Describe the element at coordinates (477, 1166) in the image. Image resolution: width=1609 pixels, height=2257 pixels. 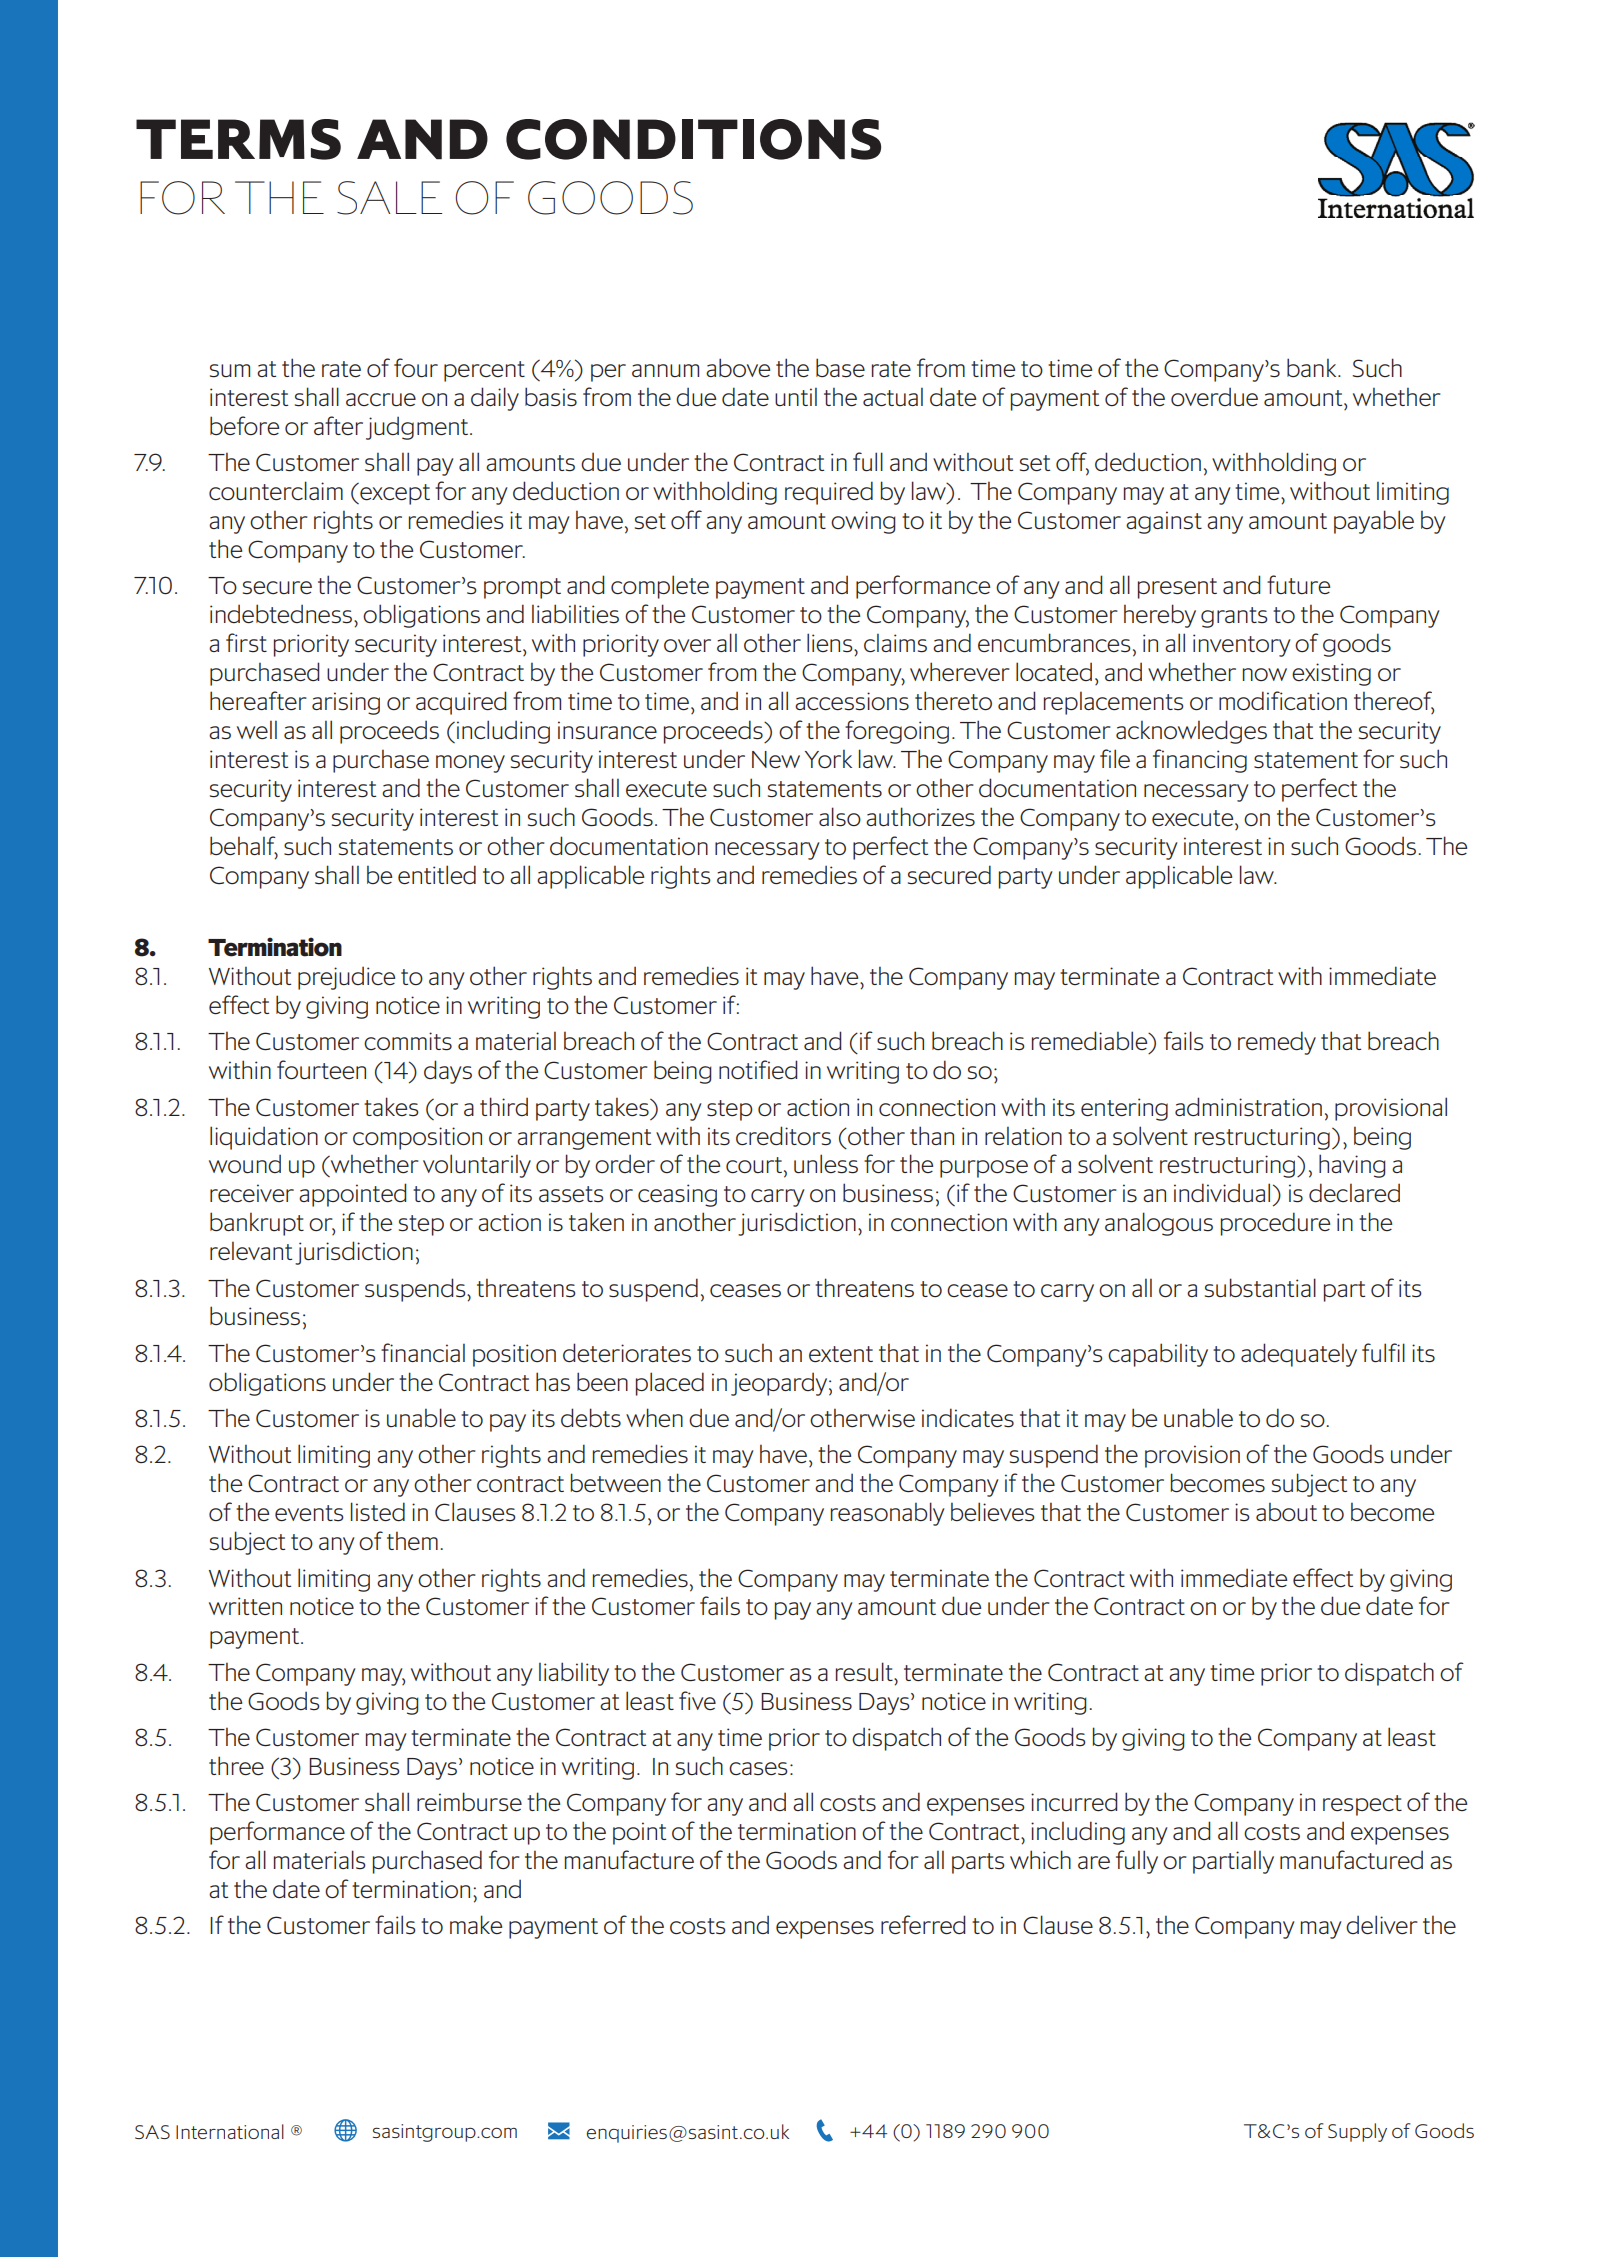
I see `voluntarily` at that location.
